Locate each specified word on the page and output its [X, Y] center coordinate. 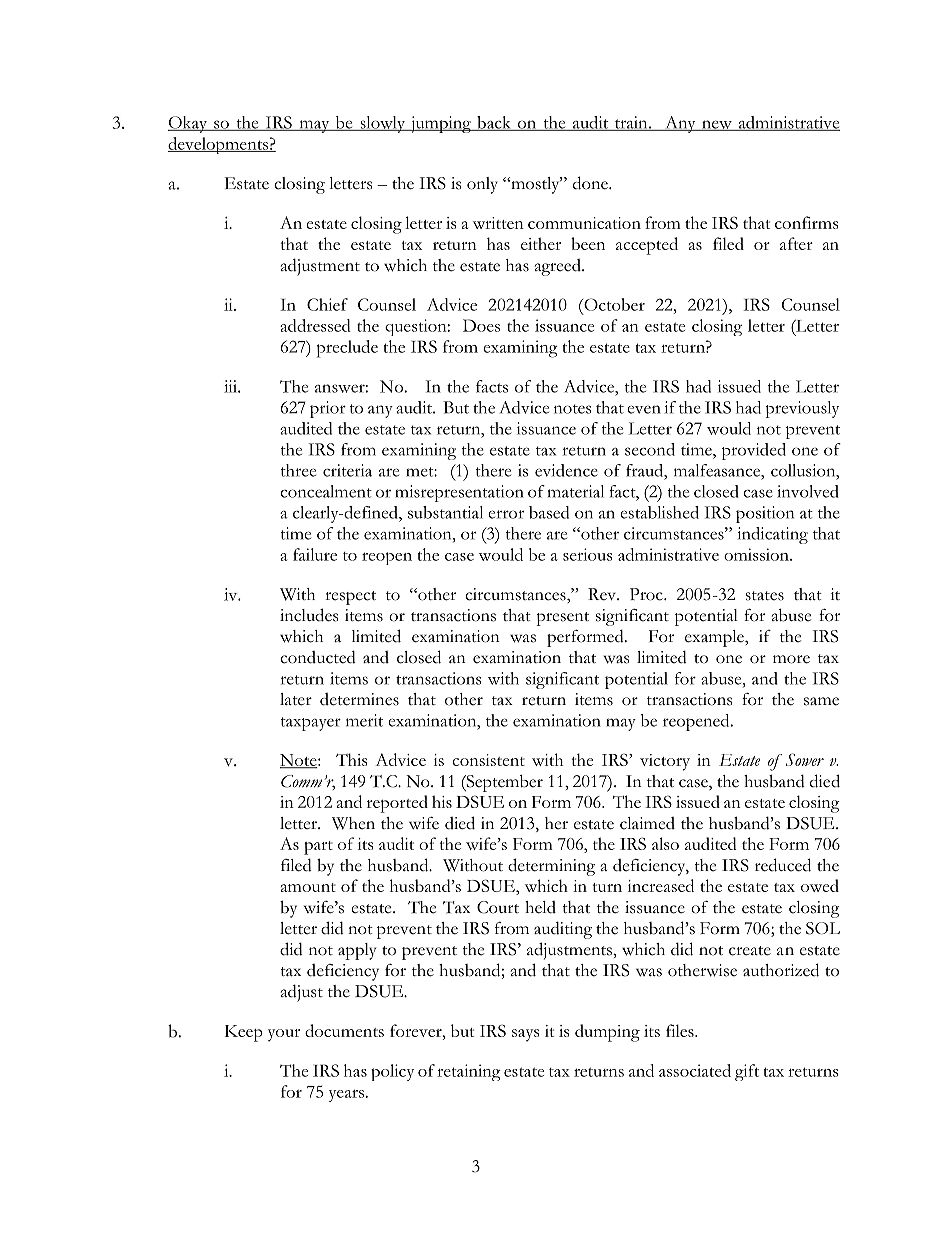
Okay [188, 124]
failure [315, 554]
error [506, 514]
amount [308, 887]
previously [802, 409]
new [717, 125]
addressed [315, 325]
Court [498, 907]
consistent [488, 760]
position [765, 514]
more [791, 659]
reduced [783, 865]
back [494, 123]
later [296, 699]
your [284, 1035]
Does [481, 325]
